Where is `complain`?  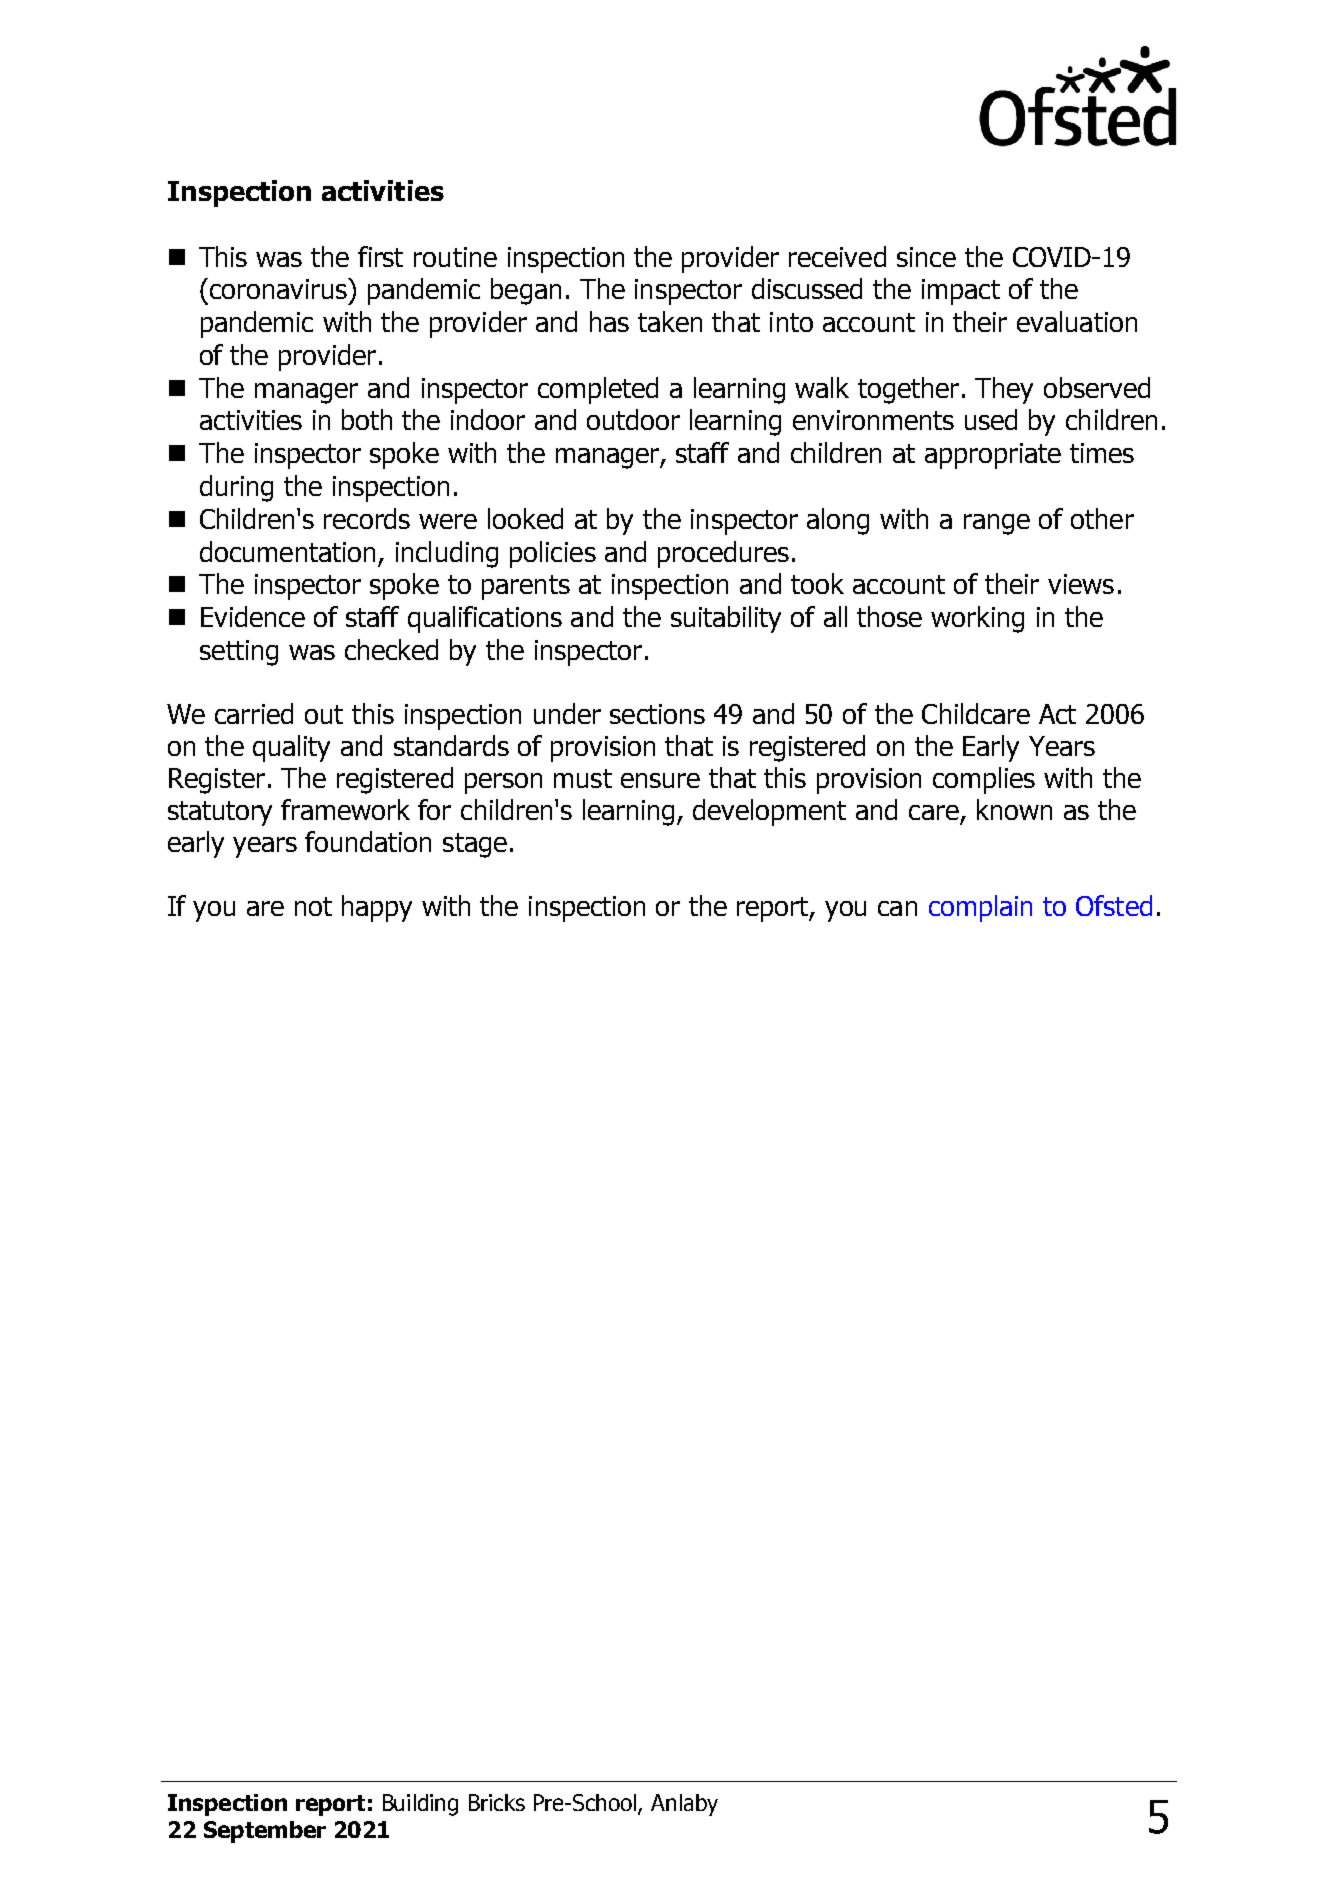
complain is located at coordinates (980, 908).
